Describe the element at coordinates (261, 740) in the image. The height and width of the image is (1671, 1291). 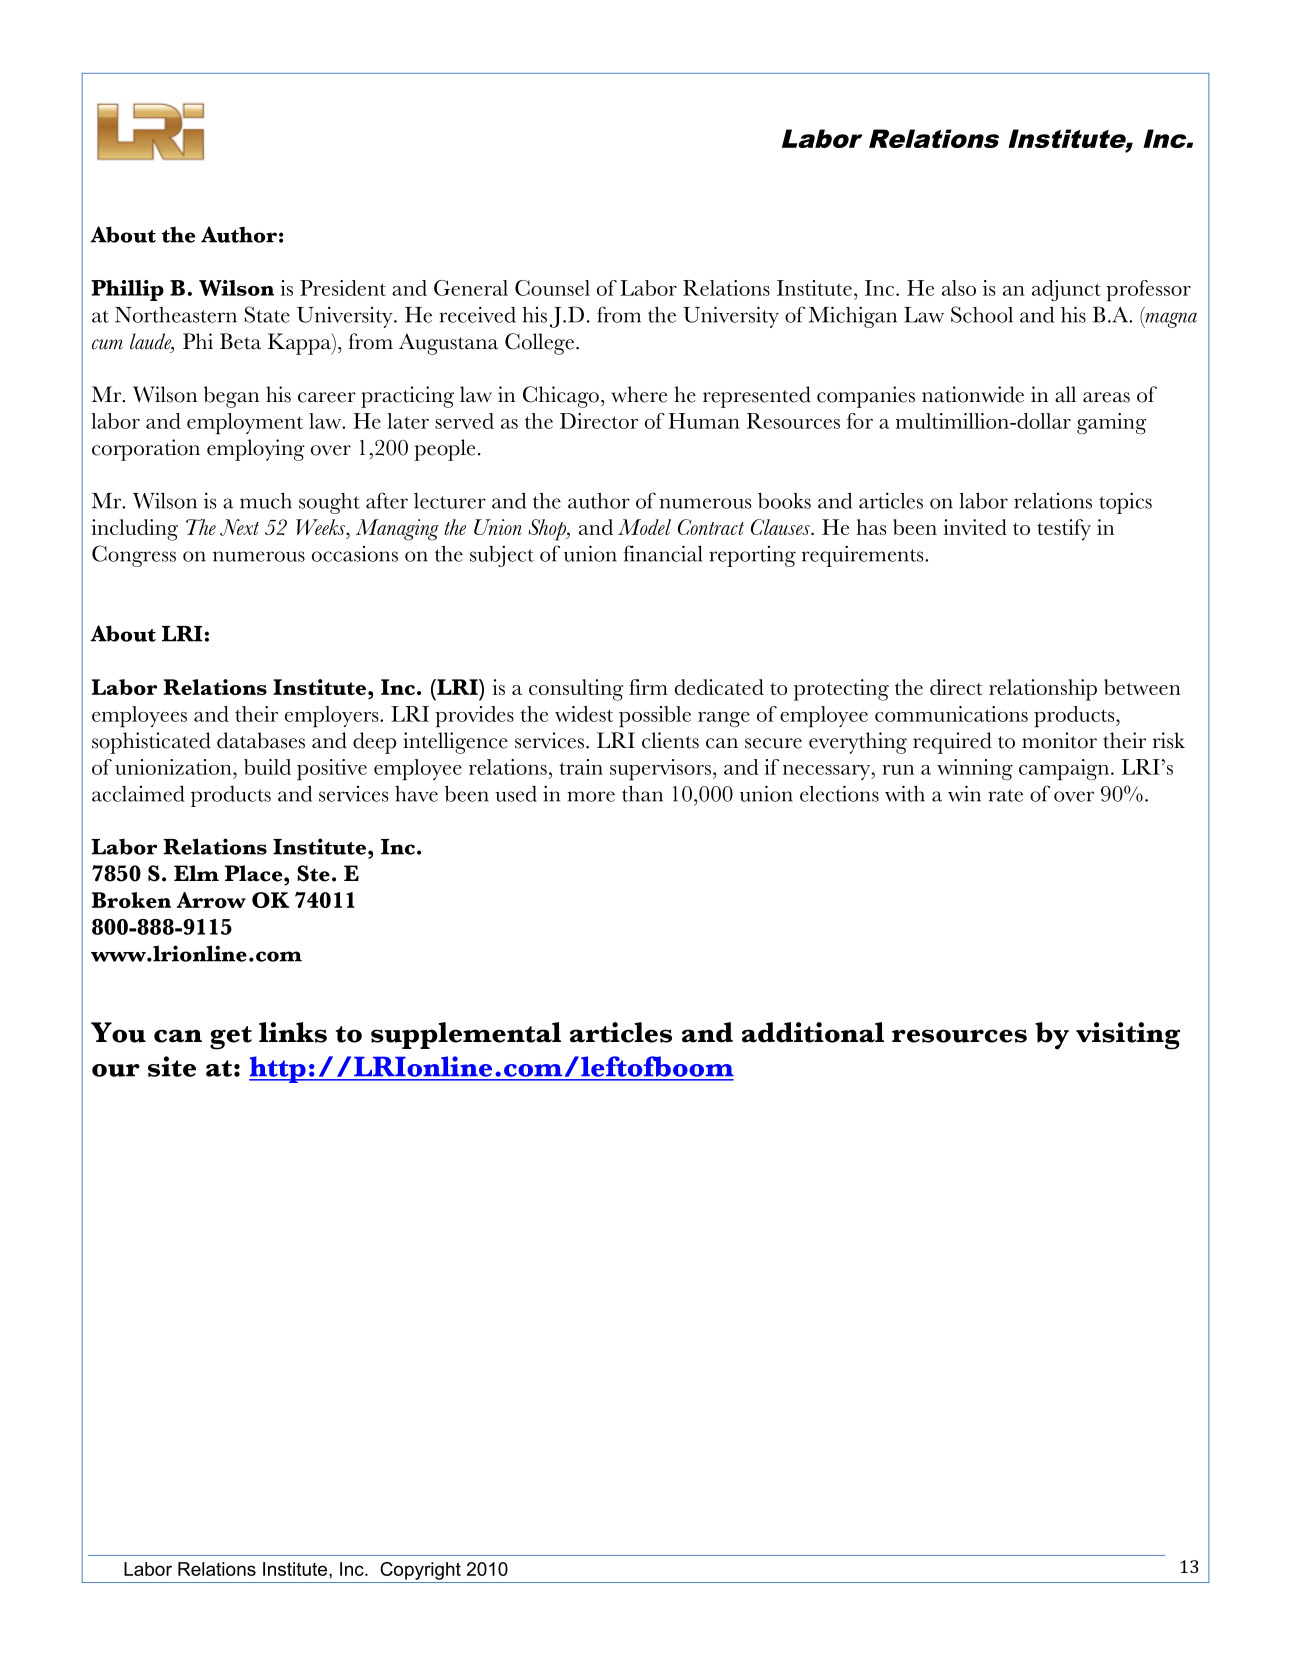
I see `databases` at that location.
